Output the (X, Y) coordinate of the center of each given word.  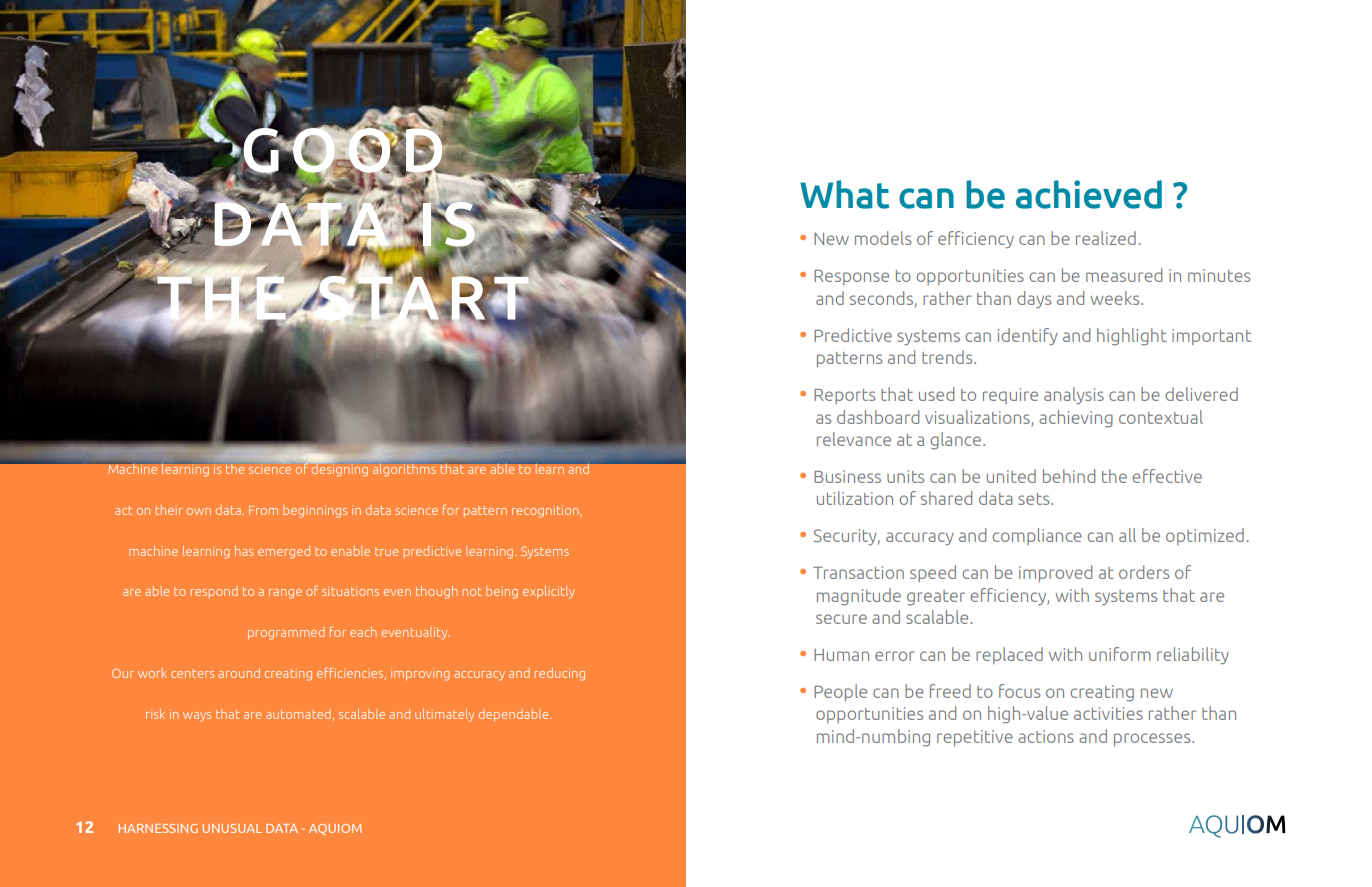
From (263, 510)
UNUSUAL (232, 828)
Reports (844, 396)
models (883, 238)
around (239, 673)
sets (1035, 499)
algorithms (404, 470)
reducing (560, 674)
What (844, 194)
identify (1027, 336)
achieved (1089, 194)
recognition (546, 511)
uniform (1120, 654)
